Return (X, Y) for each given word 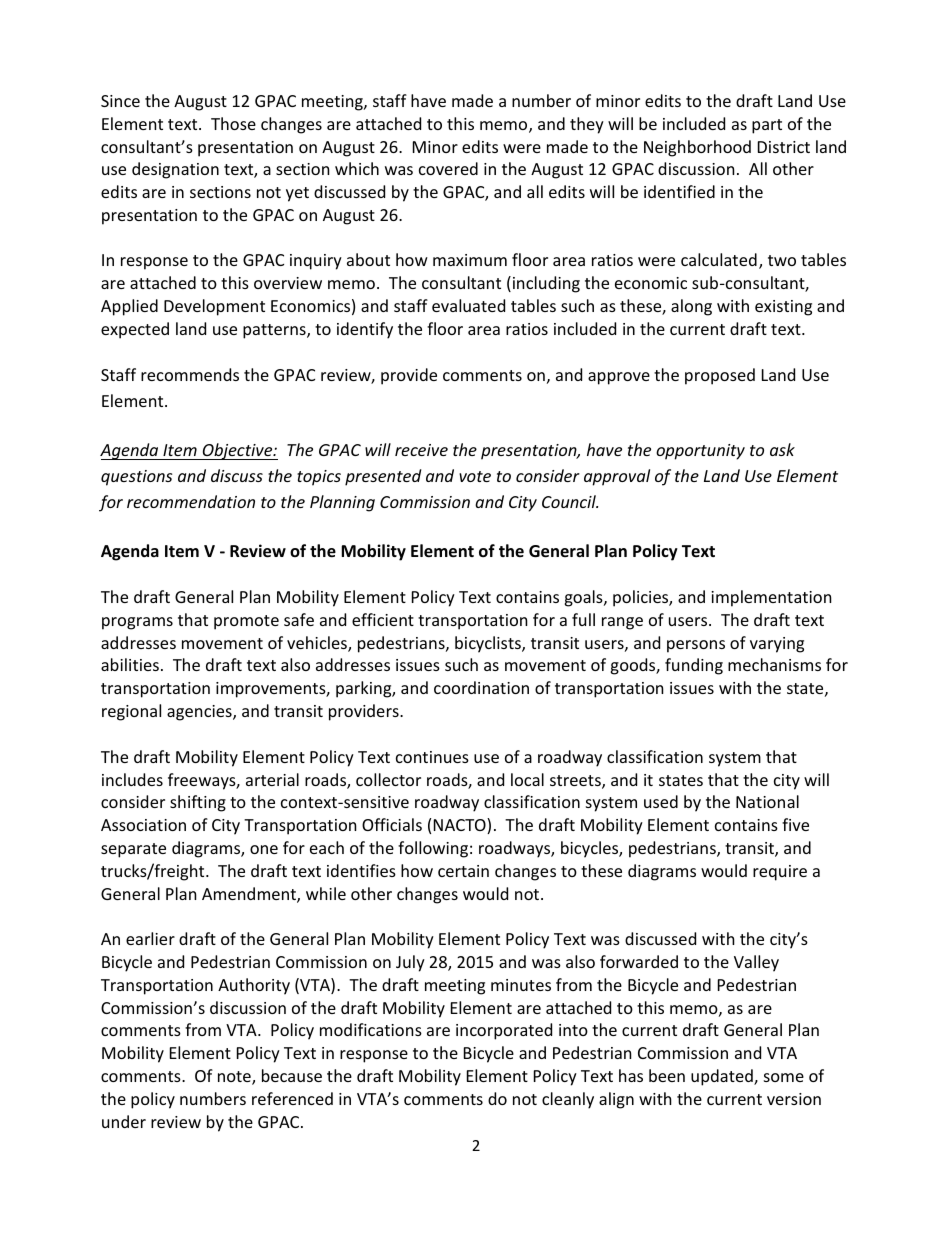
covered (448, 168)
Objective (237, 451)
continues (432, 757)
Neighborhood (697, 148)
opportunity (700, 452)
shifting (198, 803)
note (235, 1078)
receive (421, 450)
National (767, 801)
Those (233, 123)
